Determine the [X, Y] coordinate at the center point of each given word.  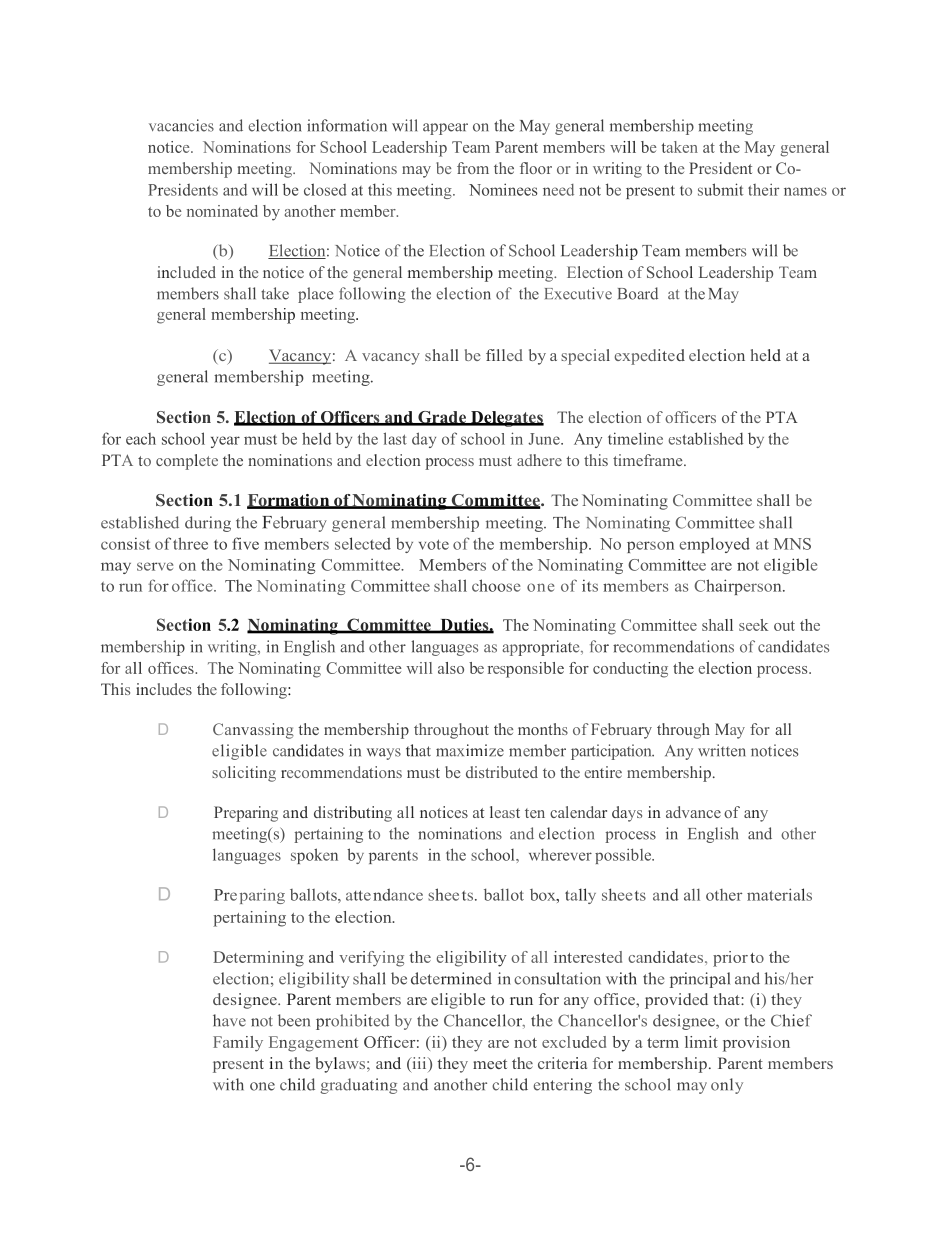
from [473, 168]
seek [753, 625]
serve [155, 566]
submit [720, 189]
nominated [222, 211]
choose [496, 585]
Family [238, 1044]
